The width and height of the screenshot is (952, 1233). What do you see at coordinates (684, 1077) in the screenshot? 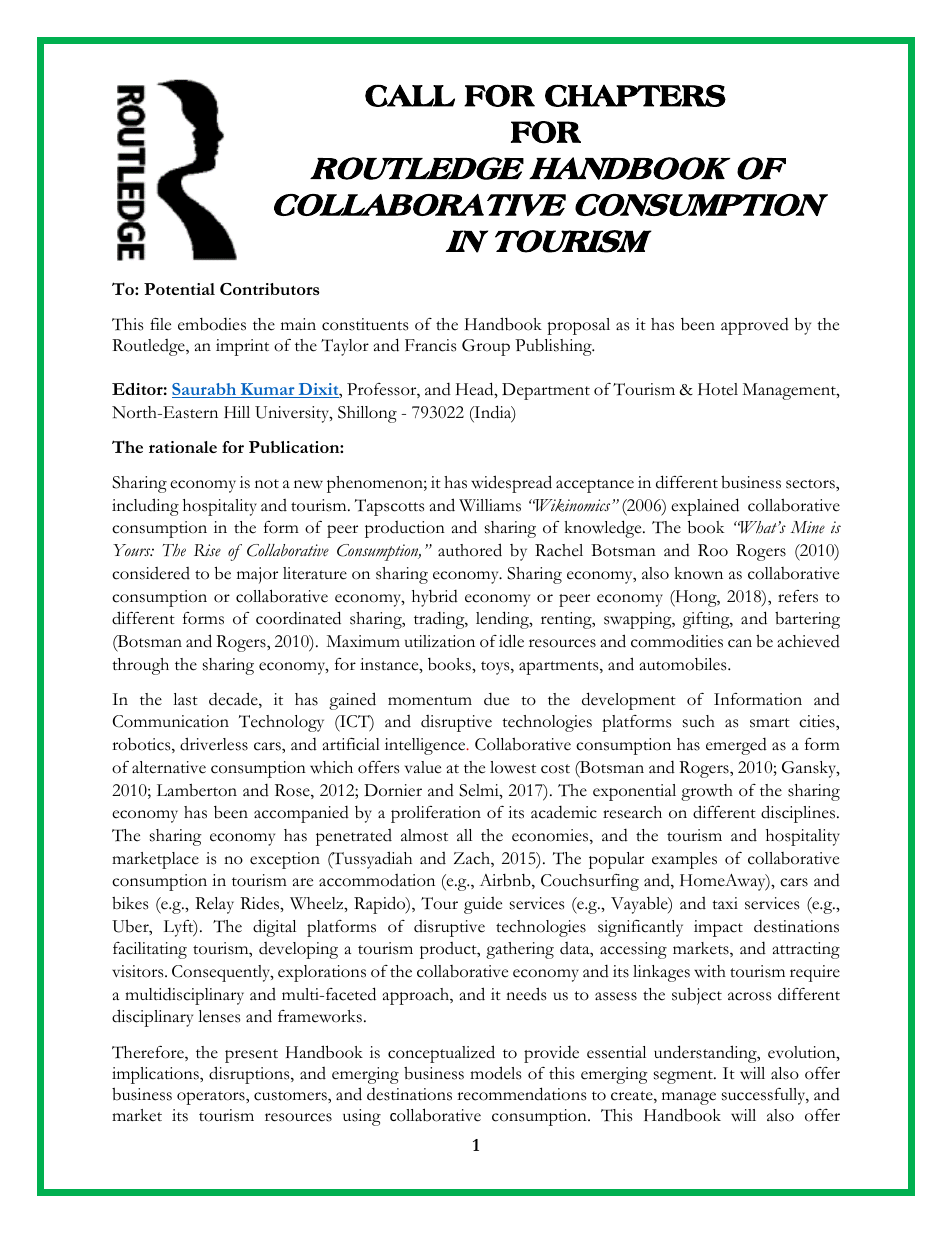
I see `segment` at bounding box center [684, 1077].
